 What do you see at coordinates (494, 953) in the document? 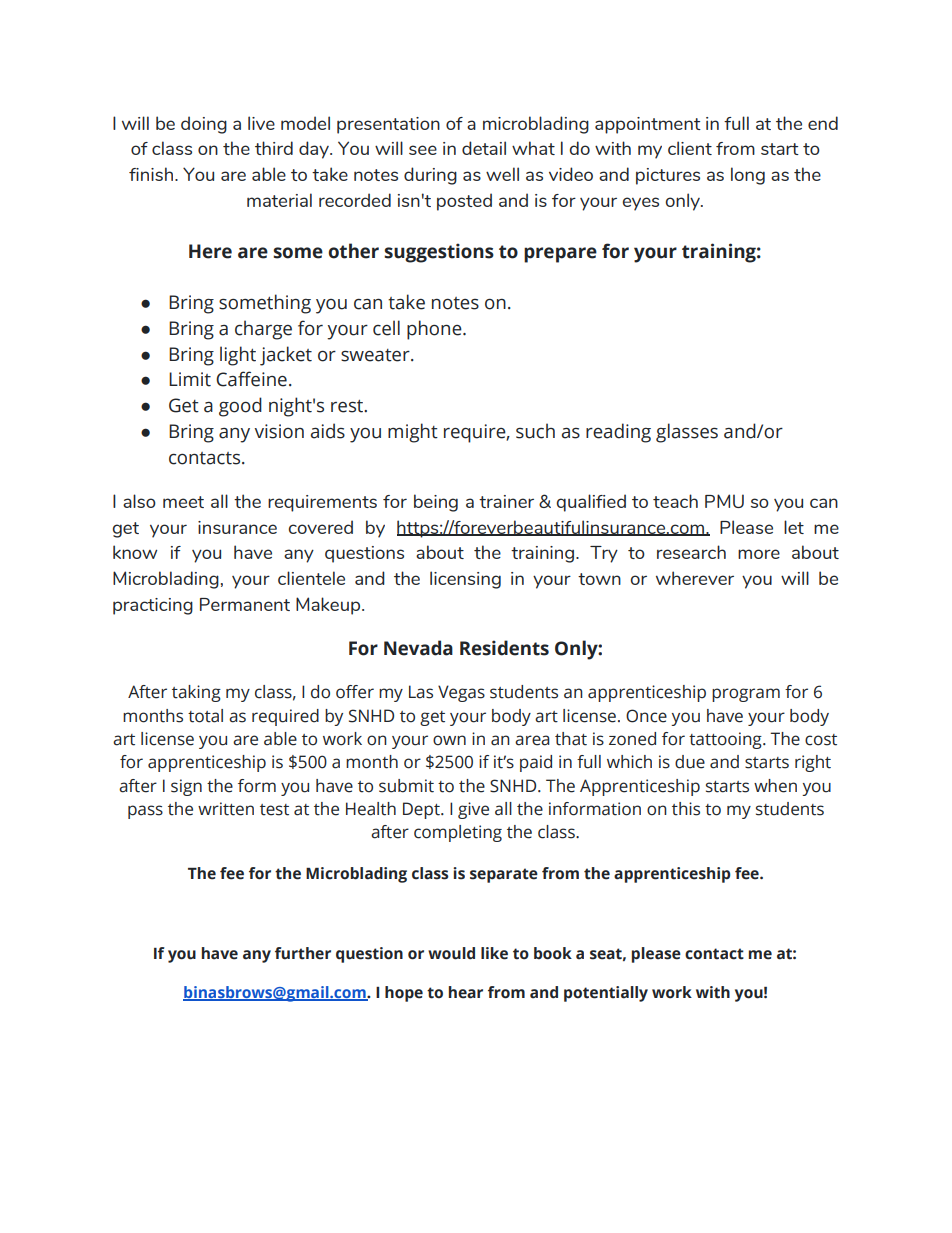
I see `like` at bounding box center [494, 953].
